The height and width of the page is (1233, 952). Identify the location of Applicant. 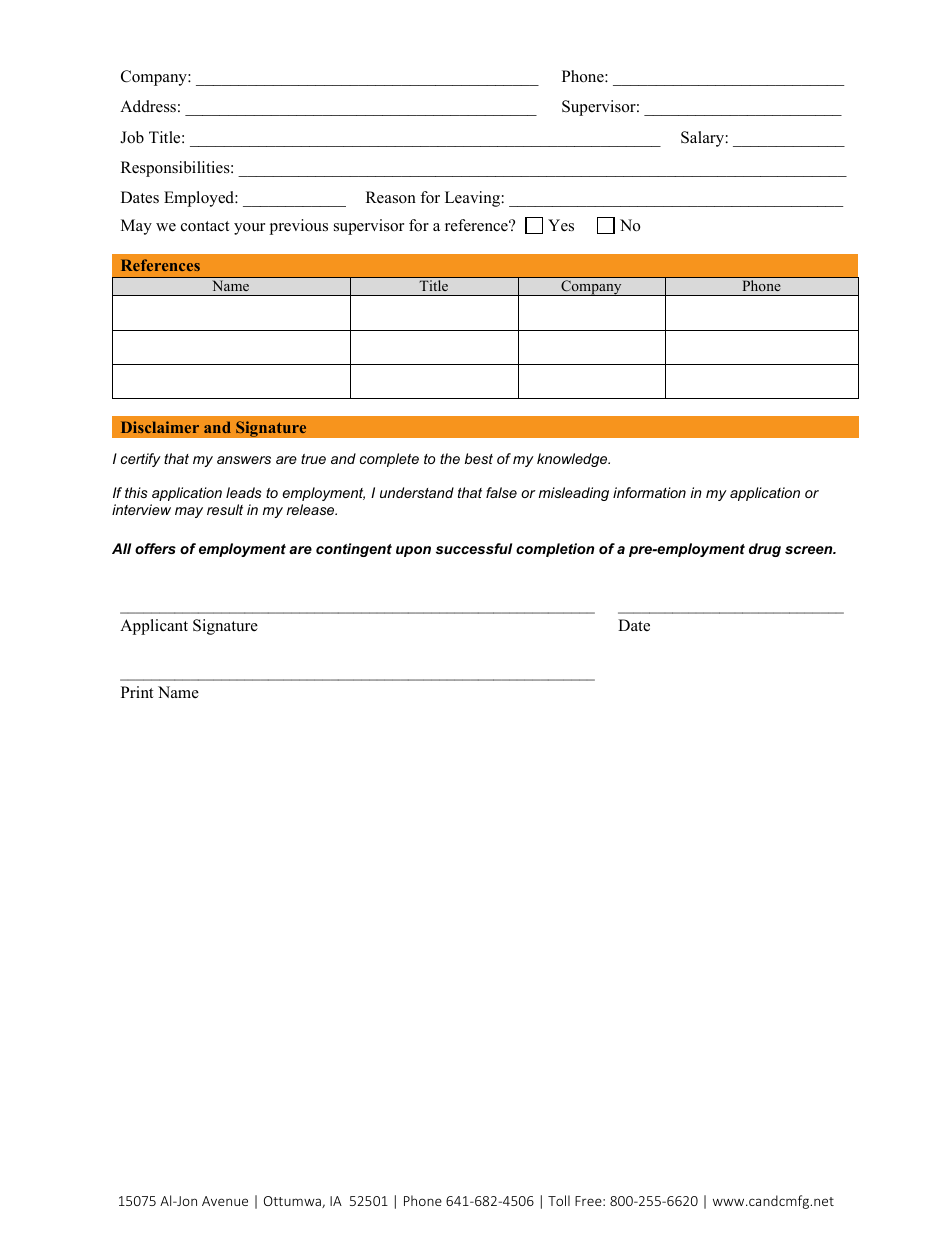
(154, 627).
